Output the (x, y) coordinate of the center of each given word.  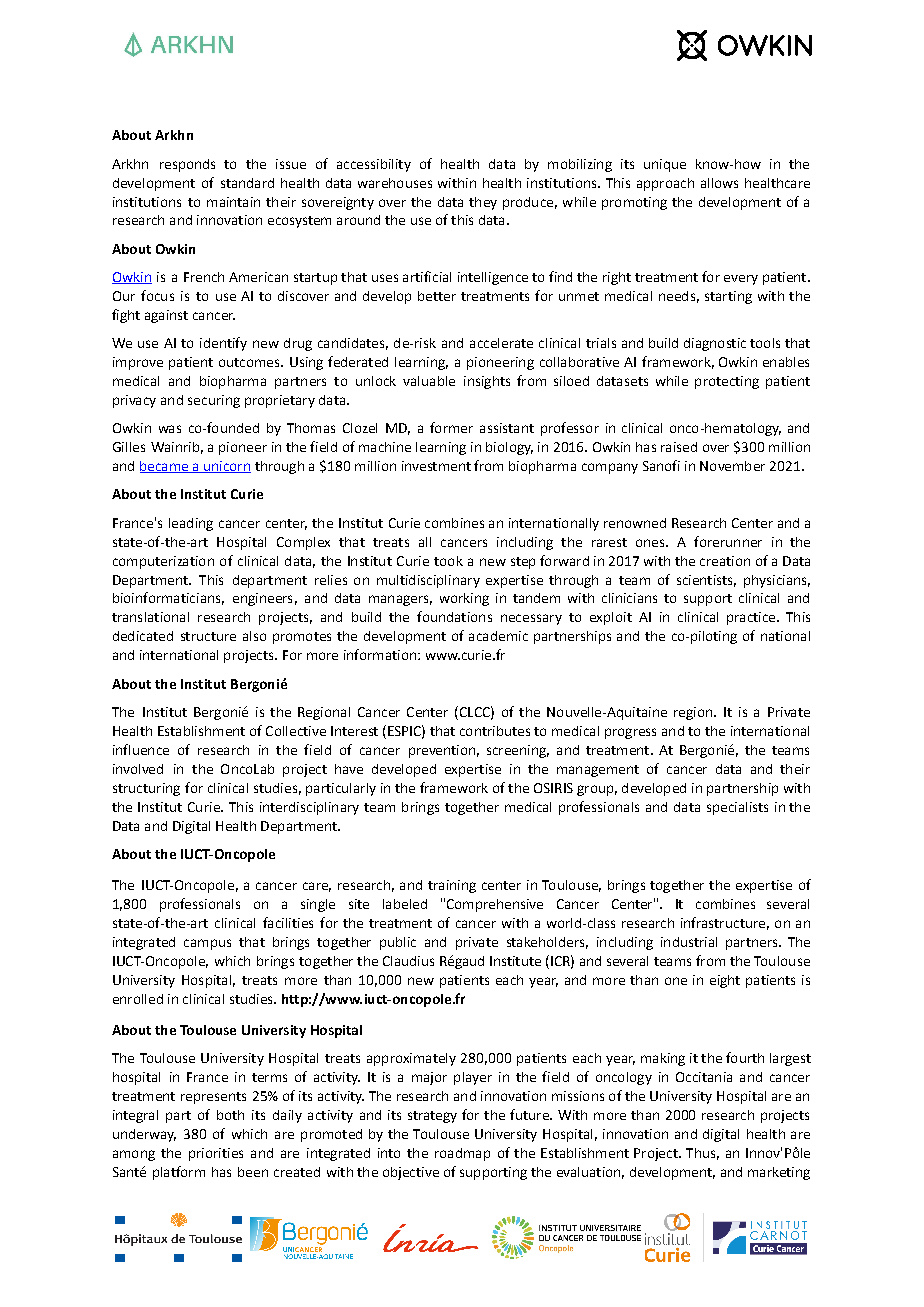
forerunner (728, 541)
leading (191, 524)
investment (436, 466)
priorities (216, 1154)
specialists (737, 808)
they (483, 203)
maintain (233, 202)
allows (719, 183)
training (452, 886)
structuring (146, 789)
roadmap (462, 1154)
